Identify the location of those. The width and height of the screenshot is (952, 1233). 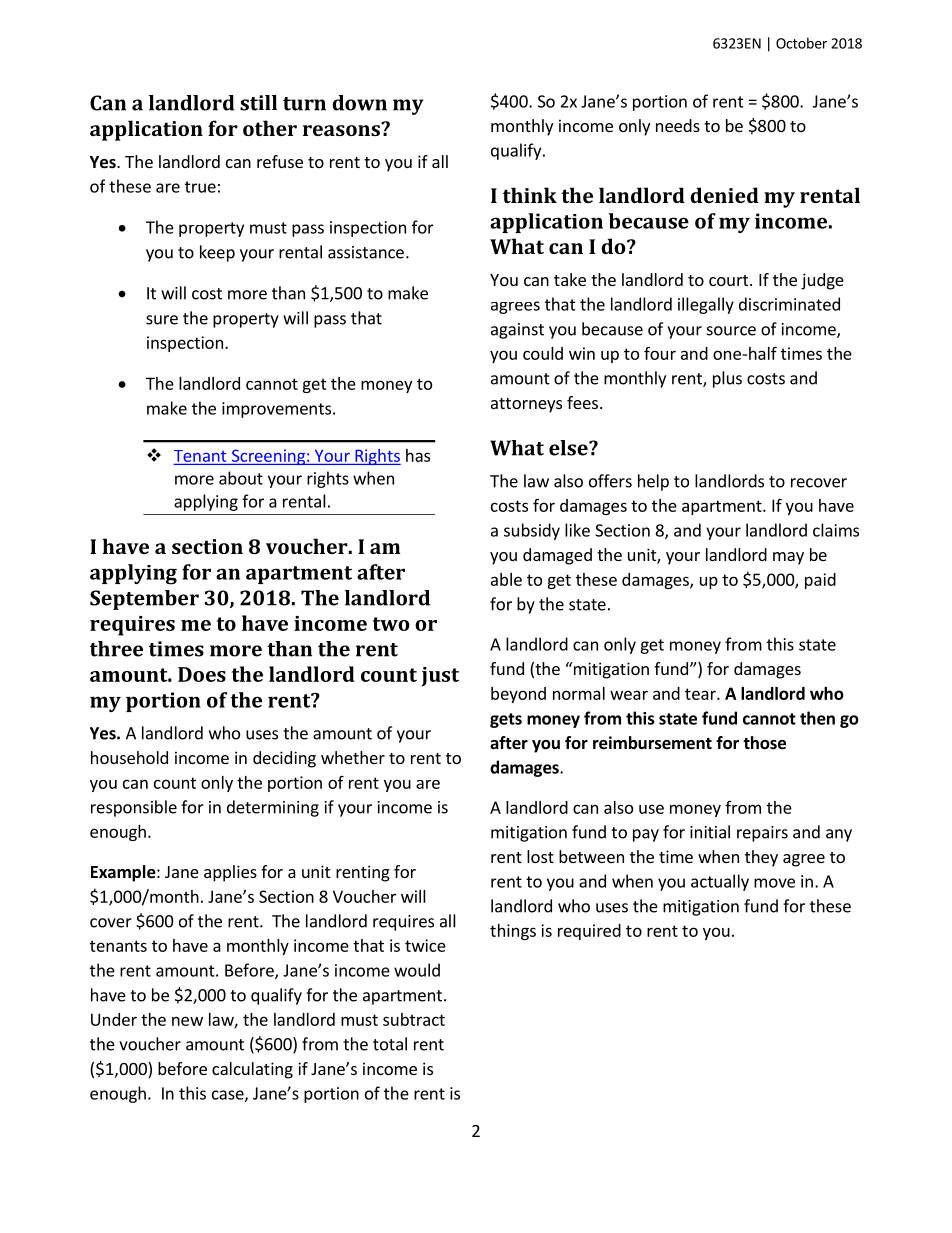
(764, 743).
